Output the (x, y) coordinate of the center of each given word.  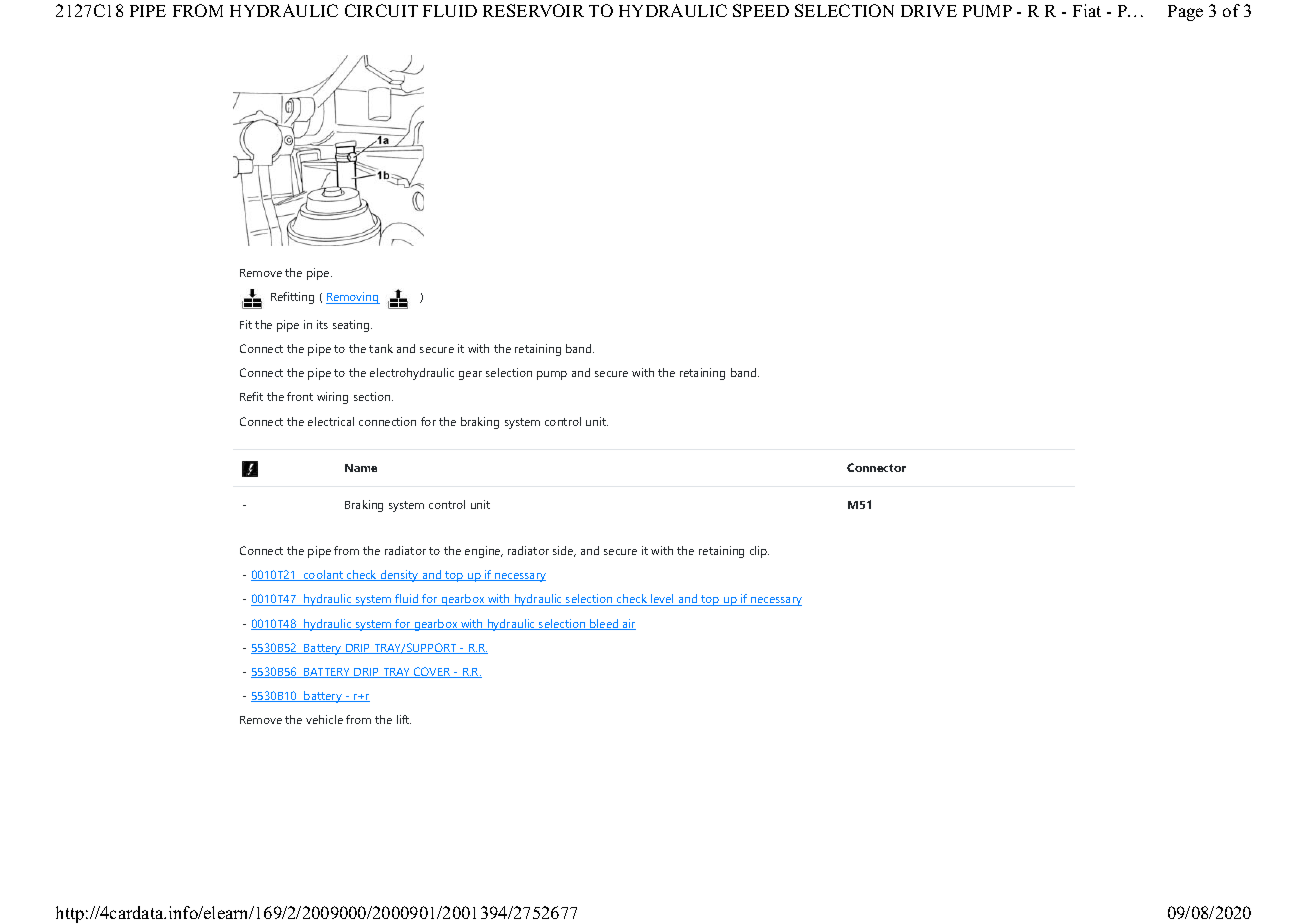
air (628, 624)
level (662, 600)
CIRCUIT (381, 10)
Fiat (1087, 10)
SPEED (761, 10)
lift (404, 719)
